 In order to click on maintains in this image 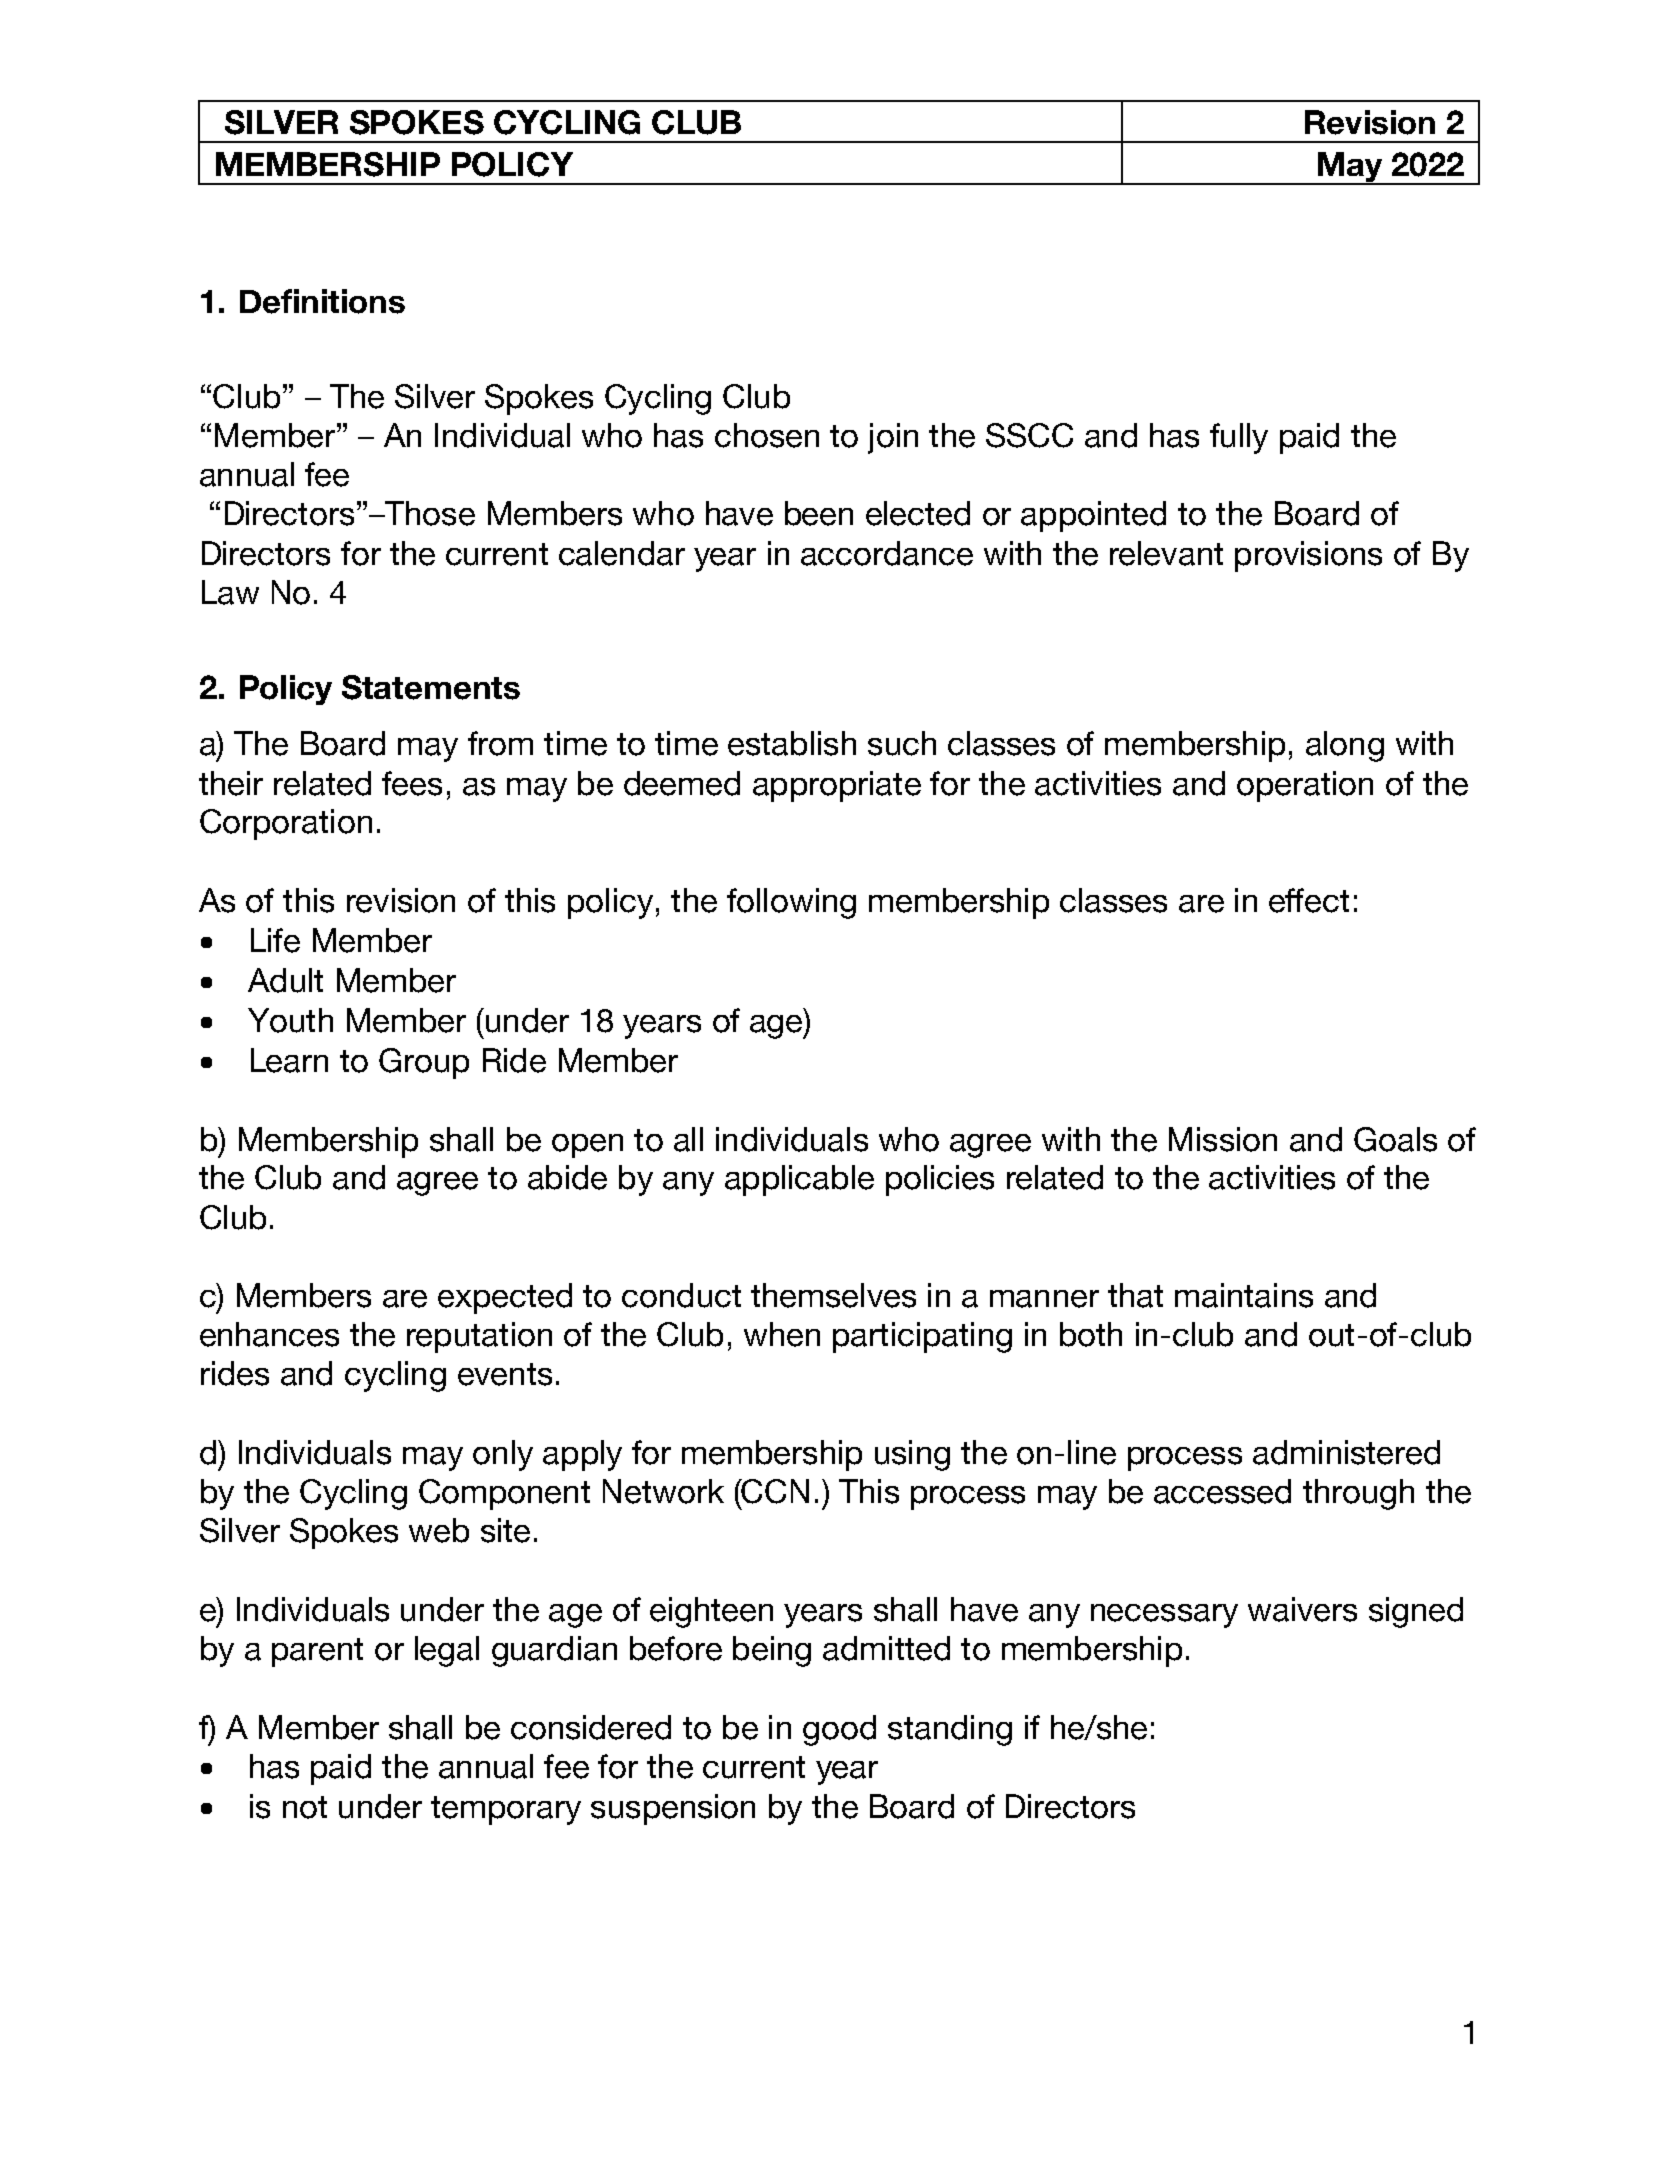, I will do `click(1244, 1295)`.
